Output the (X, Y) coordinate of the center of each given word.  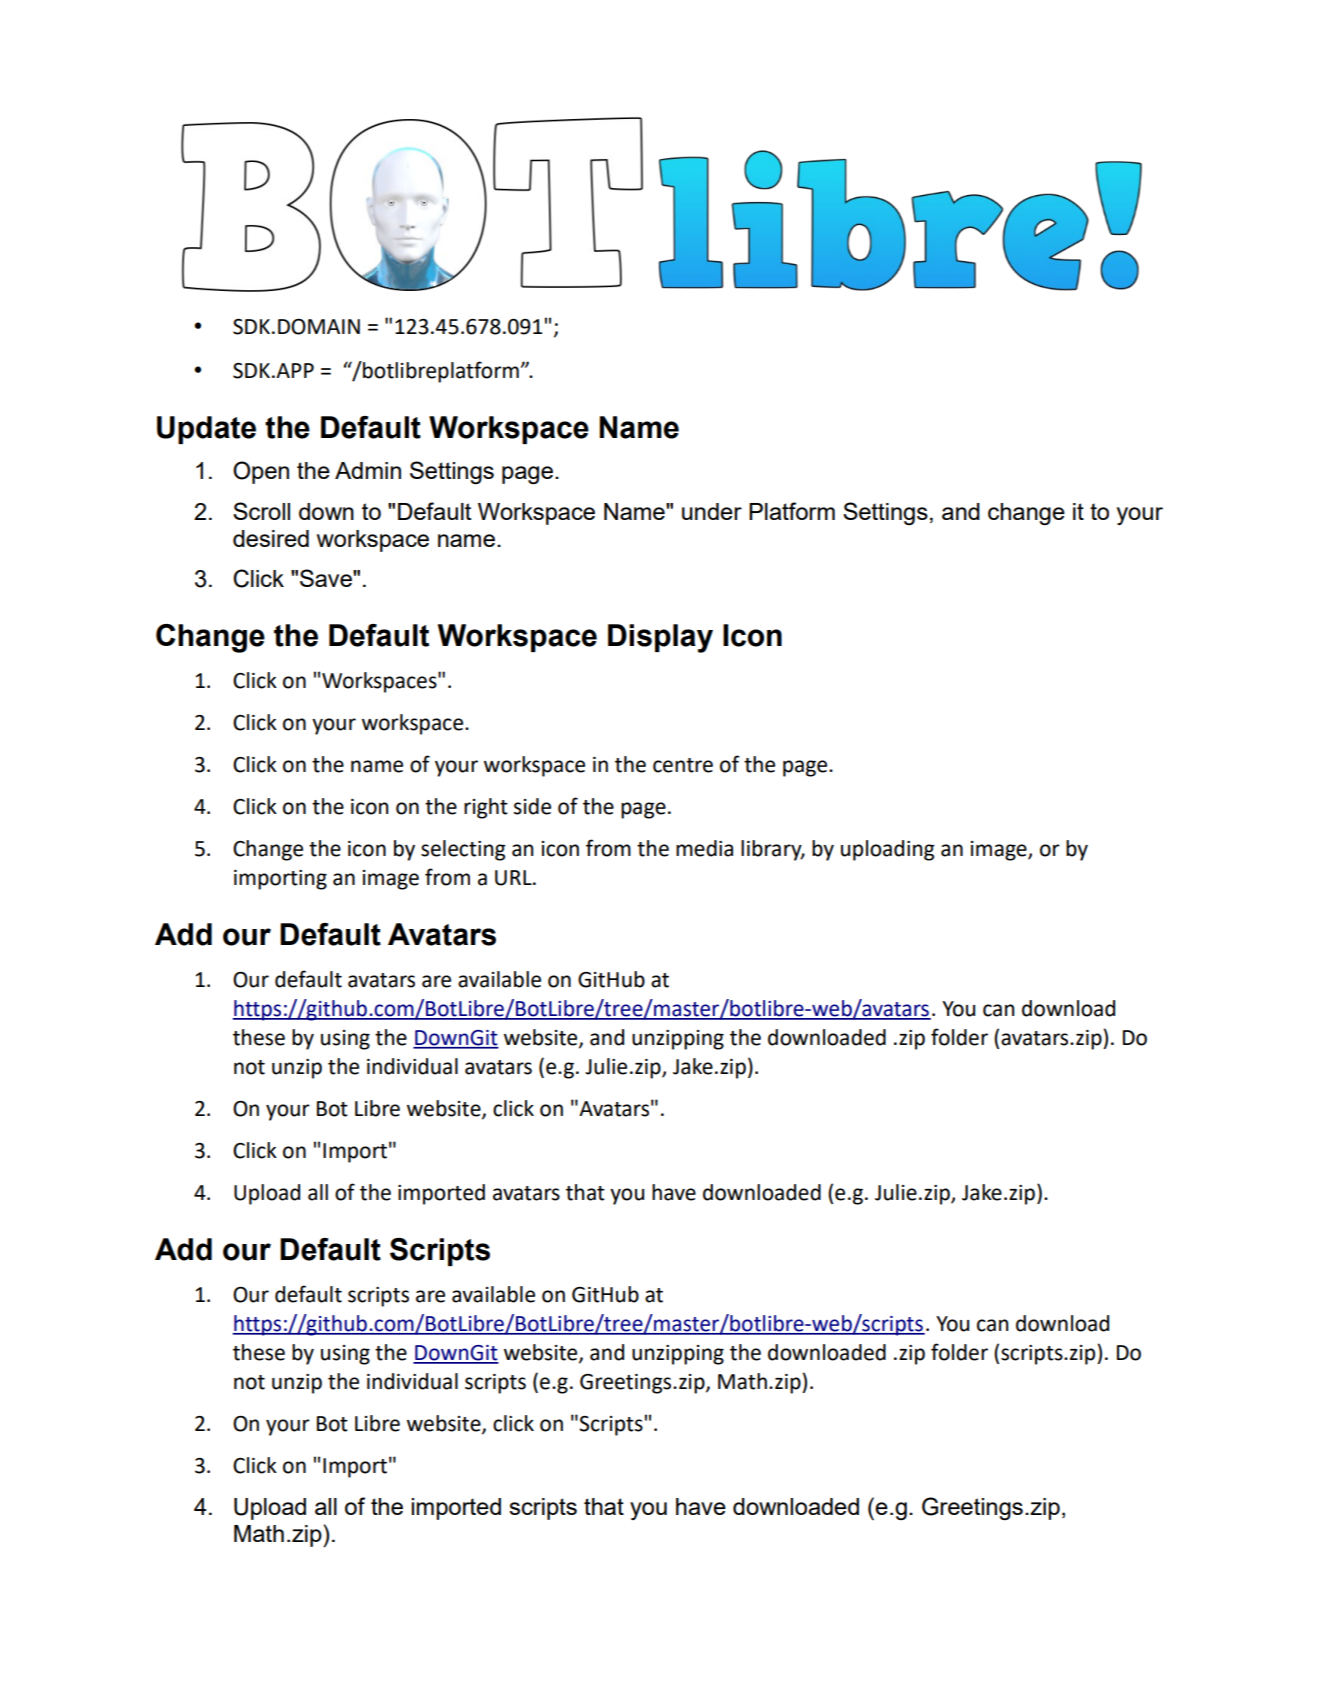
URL (514, 878)
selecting (463, 850)
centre (683, 765)
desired (271, 538)
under (712, 511)
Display (660, 638)
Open (261, 472)
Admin (368, 470)
